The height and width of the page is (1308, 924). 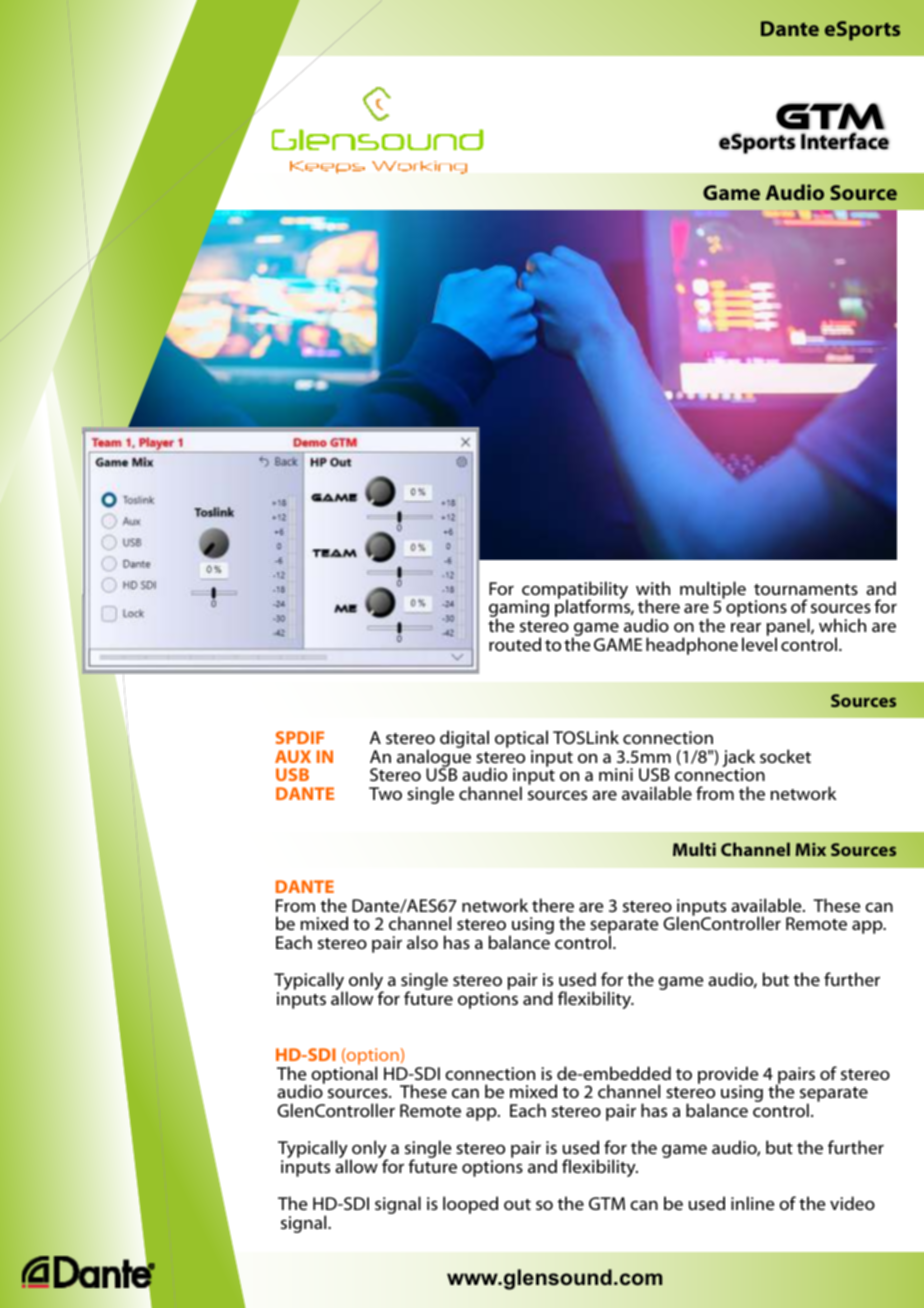 I want to click on video, so click(x=852, y=1203).
